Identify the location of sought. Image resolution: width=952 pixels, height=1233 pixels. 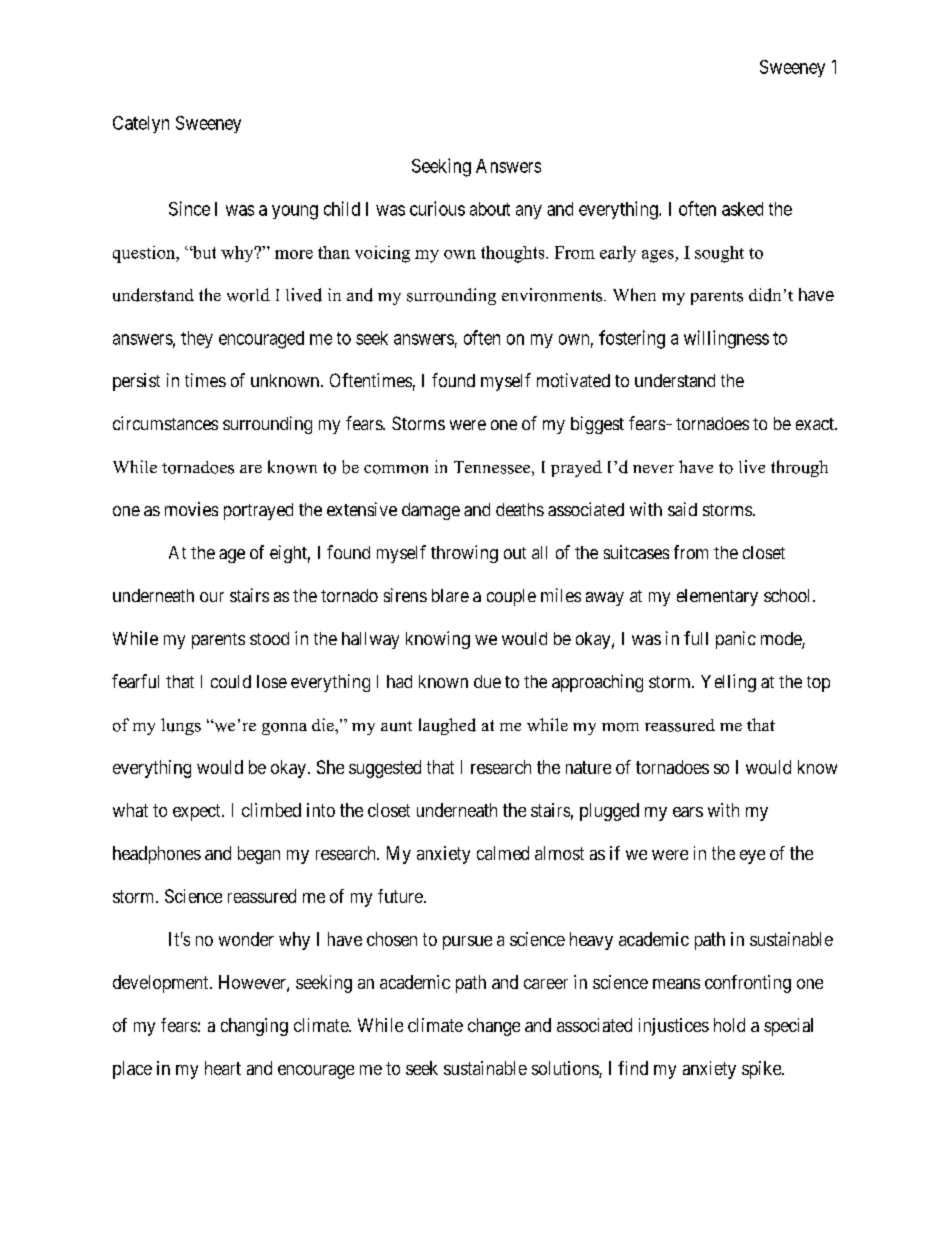
(719, 254).
